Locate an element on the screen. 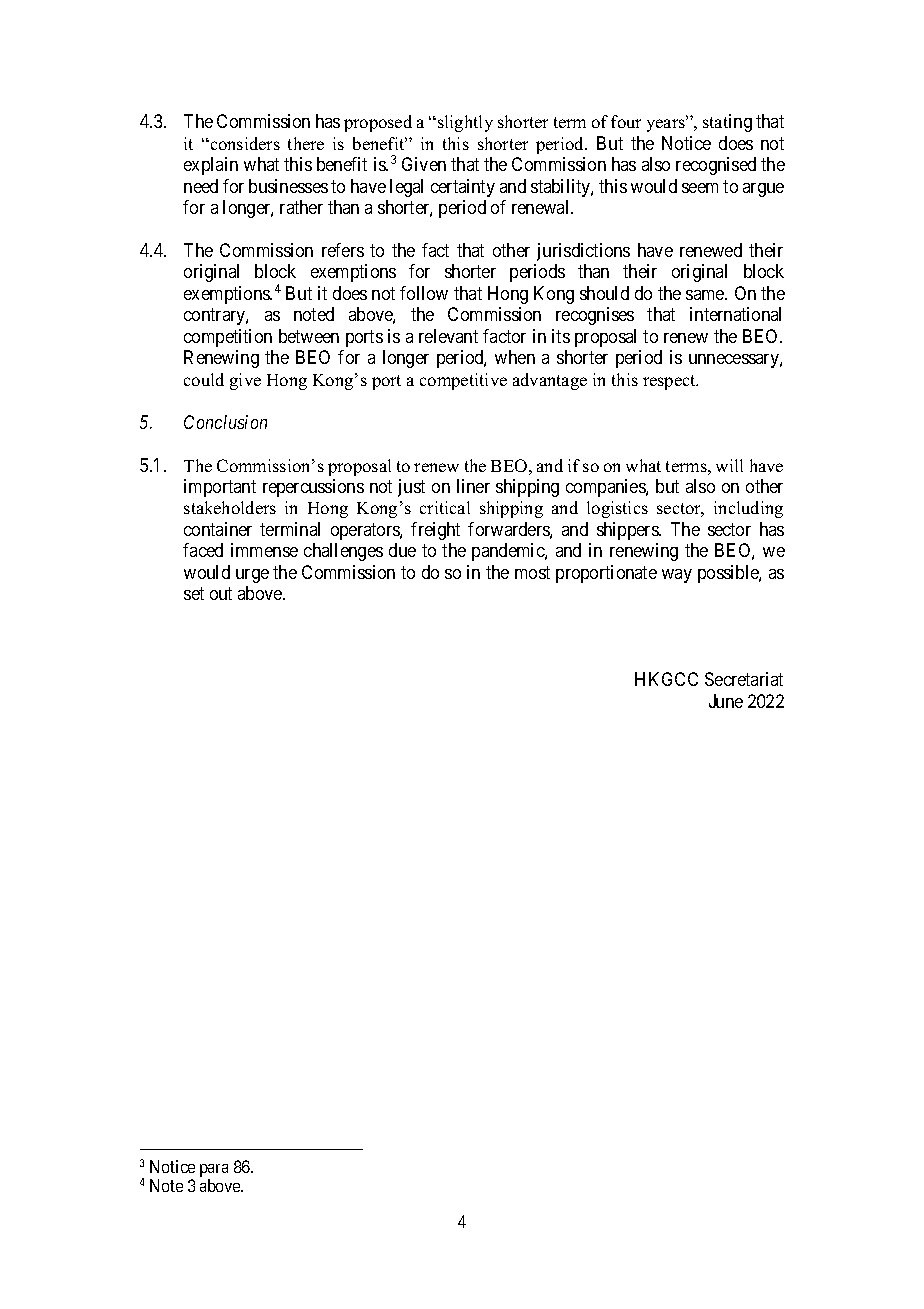 The image size is (924, 1309). set is located at coordinates (194, 593).
